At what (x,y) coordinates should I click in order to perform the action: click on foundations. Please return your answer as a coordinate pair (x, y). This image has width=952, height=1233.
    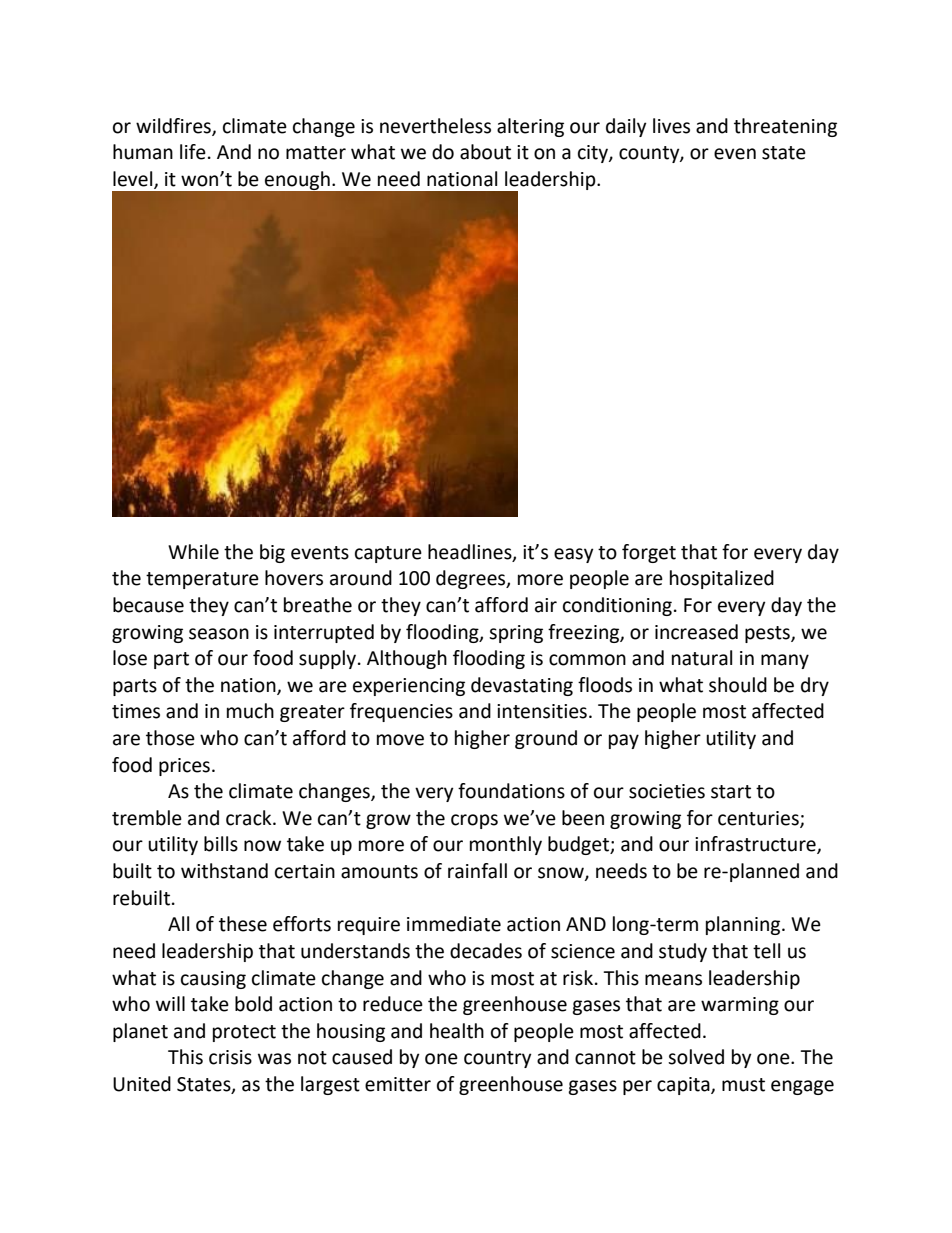
    Looking at the image, I should click on (511, 791).
